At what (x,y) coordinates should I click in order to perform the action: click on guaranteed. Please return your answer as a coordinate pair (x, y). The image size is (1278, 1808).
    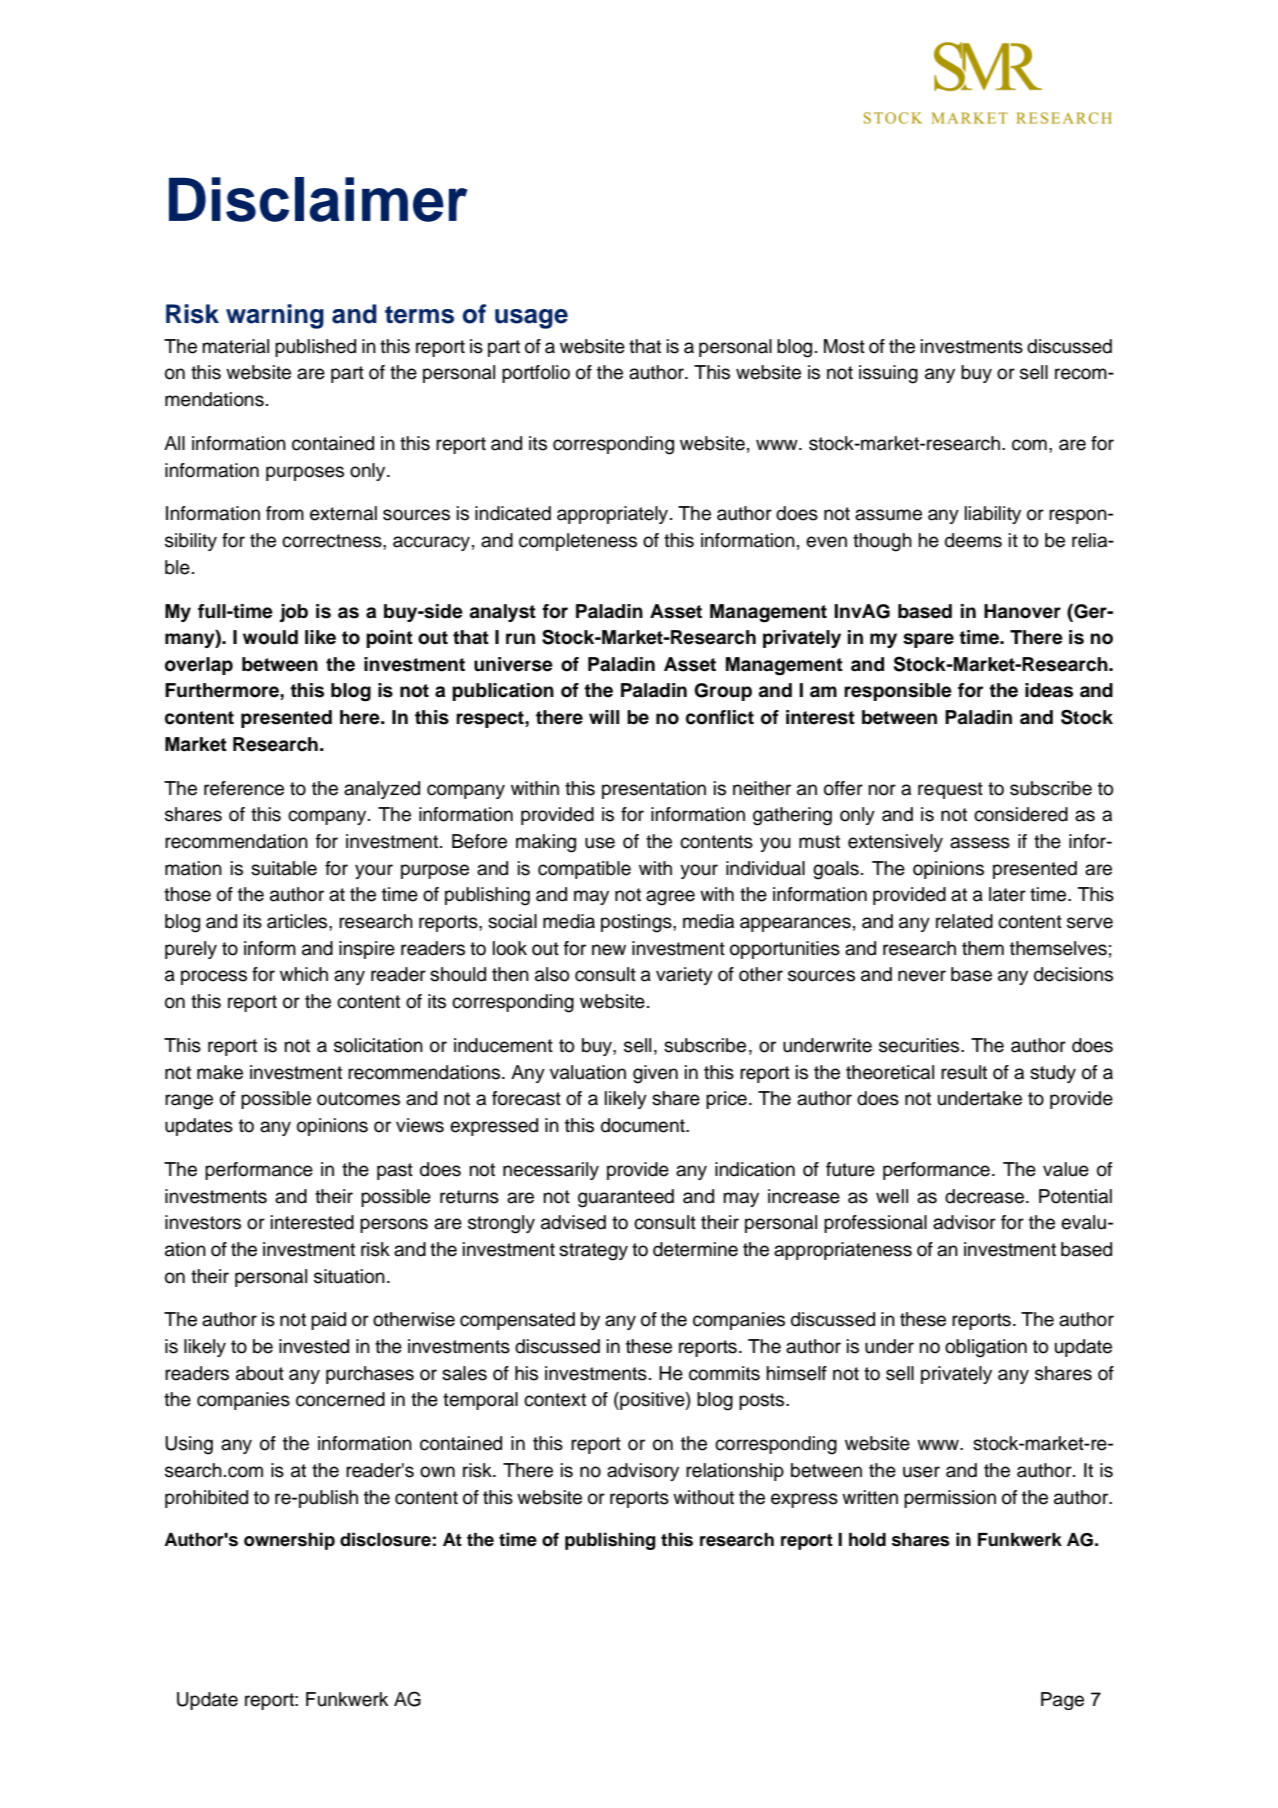
    Looking at the image, I should click on (626, 1198).
